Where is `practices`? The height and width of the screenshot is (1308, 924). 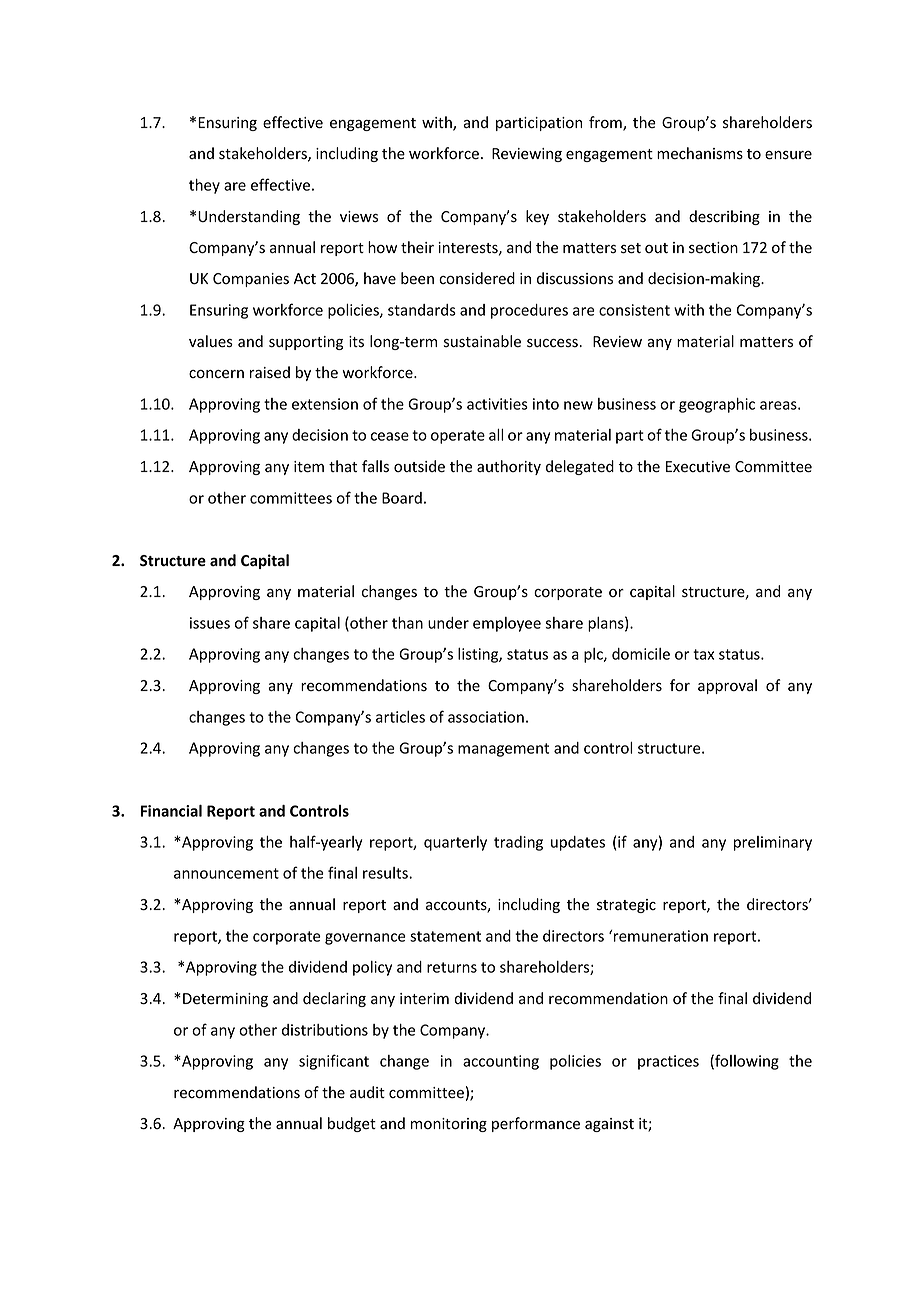 practices is located at coordinates (668, 1062).
